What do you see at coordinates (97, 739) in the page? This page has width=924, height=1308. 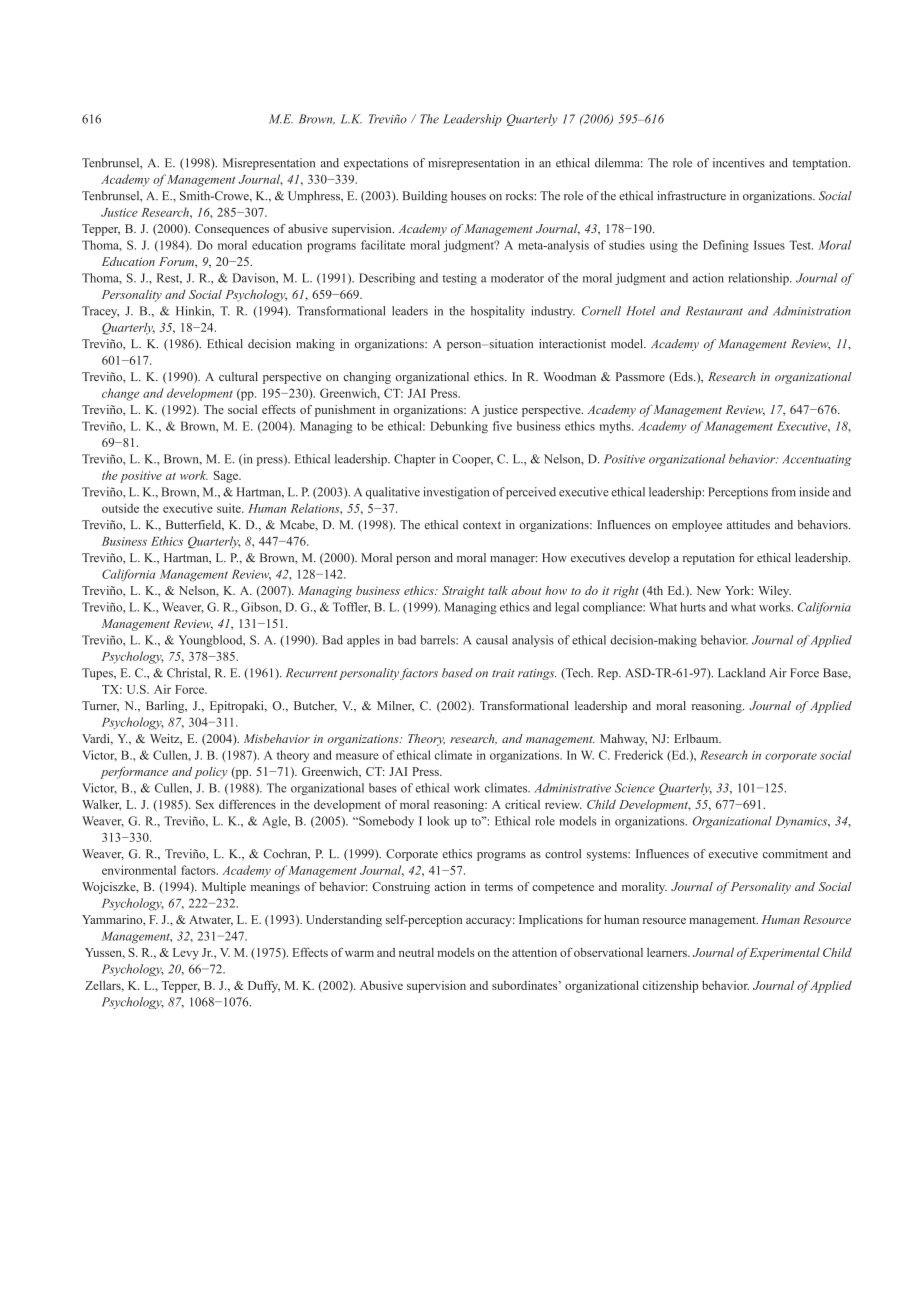 I see `Vardi` at bounding box center [97, 739].
